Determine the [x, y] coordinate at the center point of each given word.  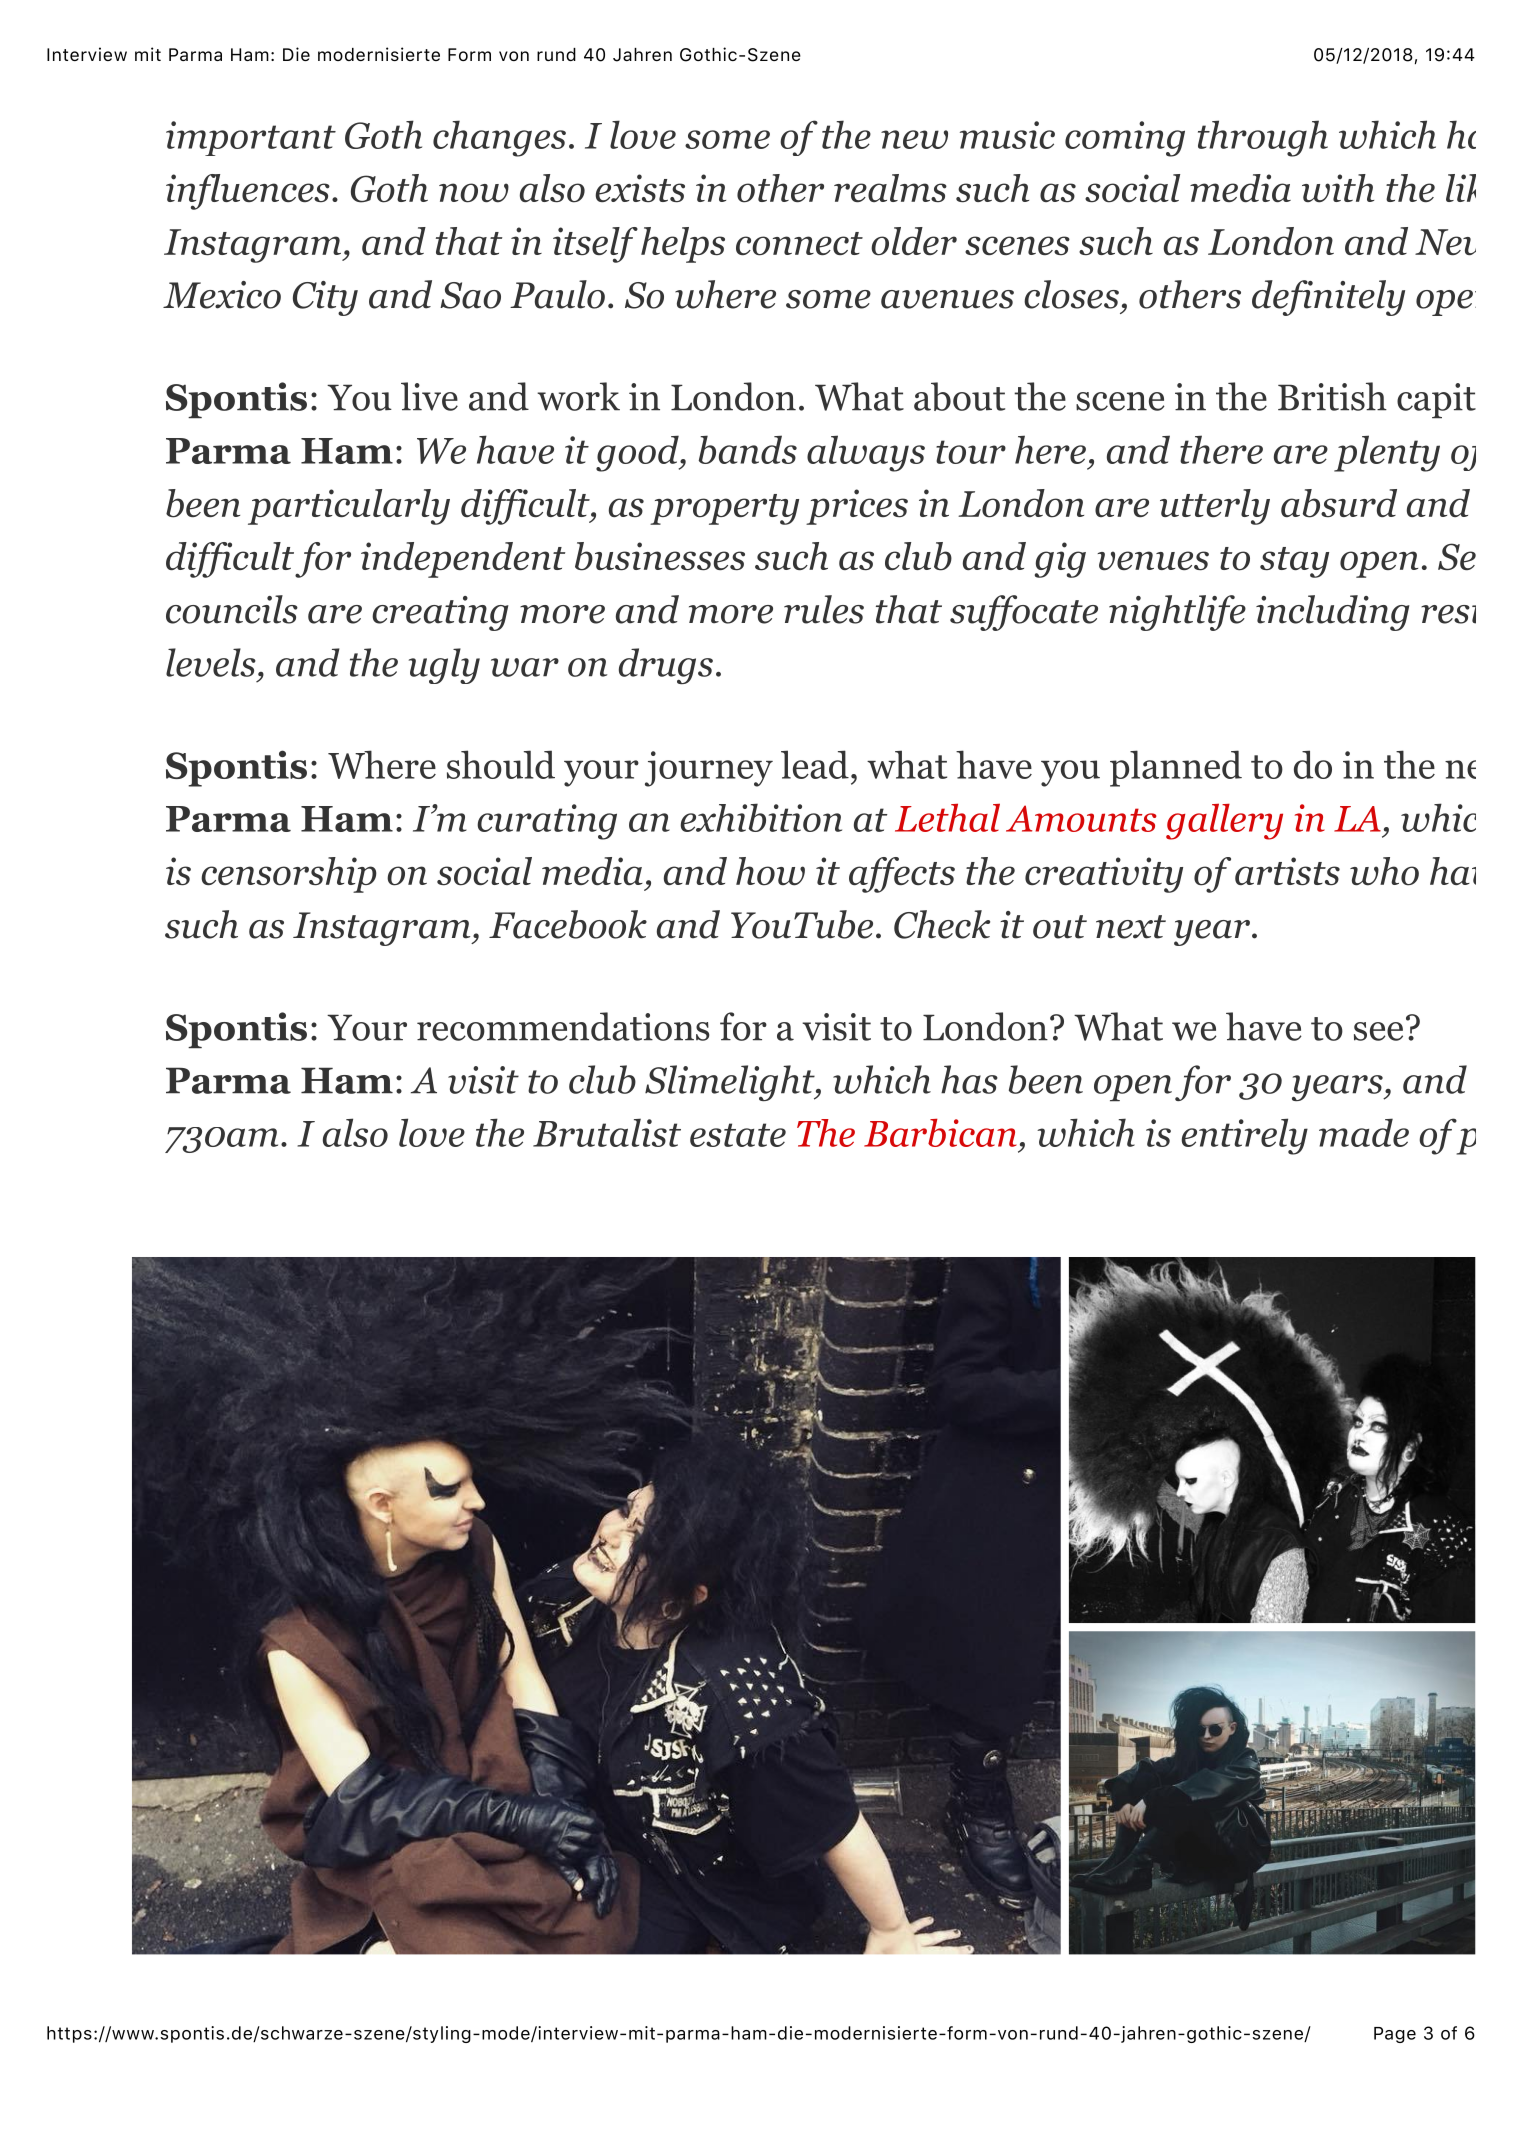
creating [440, 613]
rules [824, 609]
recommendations [563, 1026]
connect [799, 244]
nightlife [1177, 613]
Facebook [568, 924]
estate [738, 1135]
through [1263, 138]
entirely [1244, 1136]
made [1364, 1132]
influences [248, 192]
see [1378, 1031]
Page [1395, 2035]
